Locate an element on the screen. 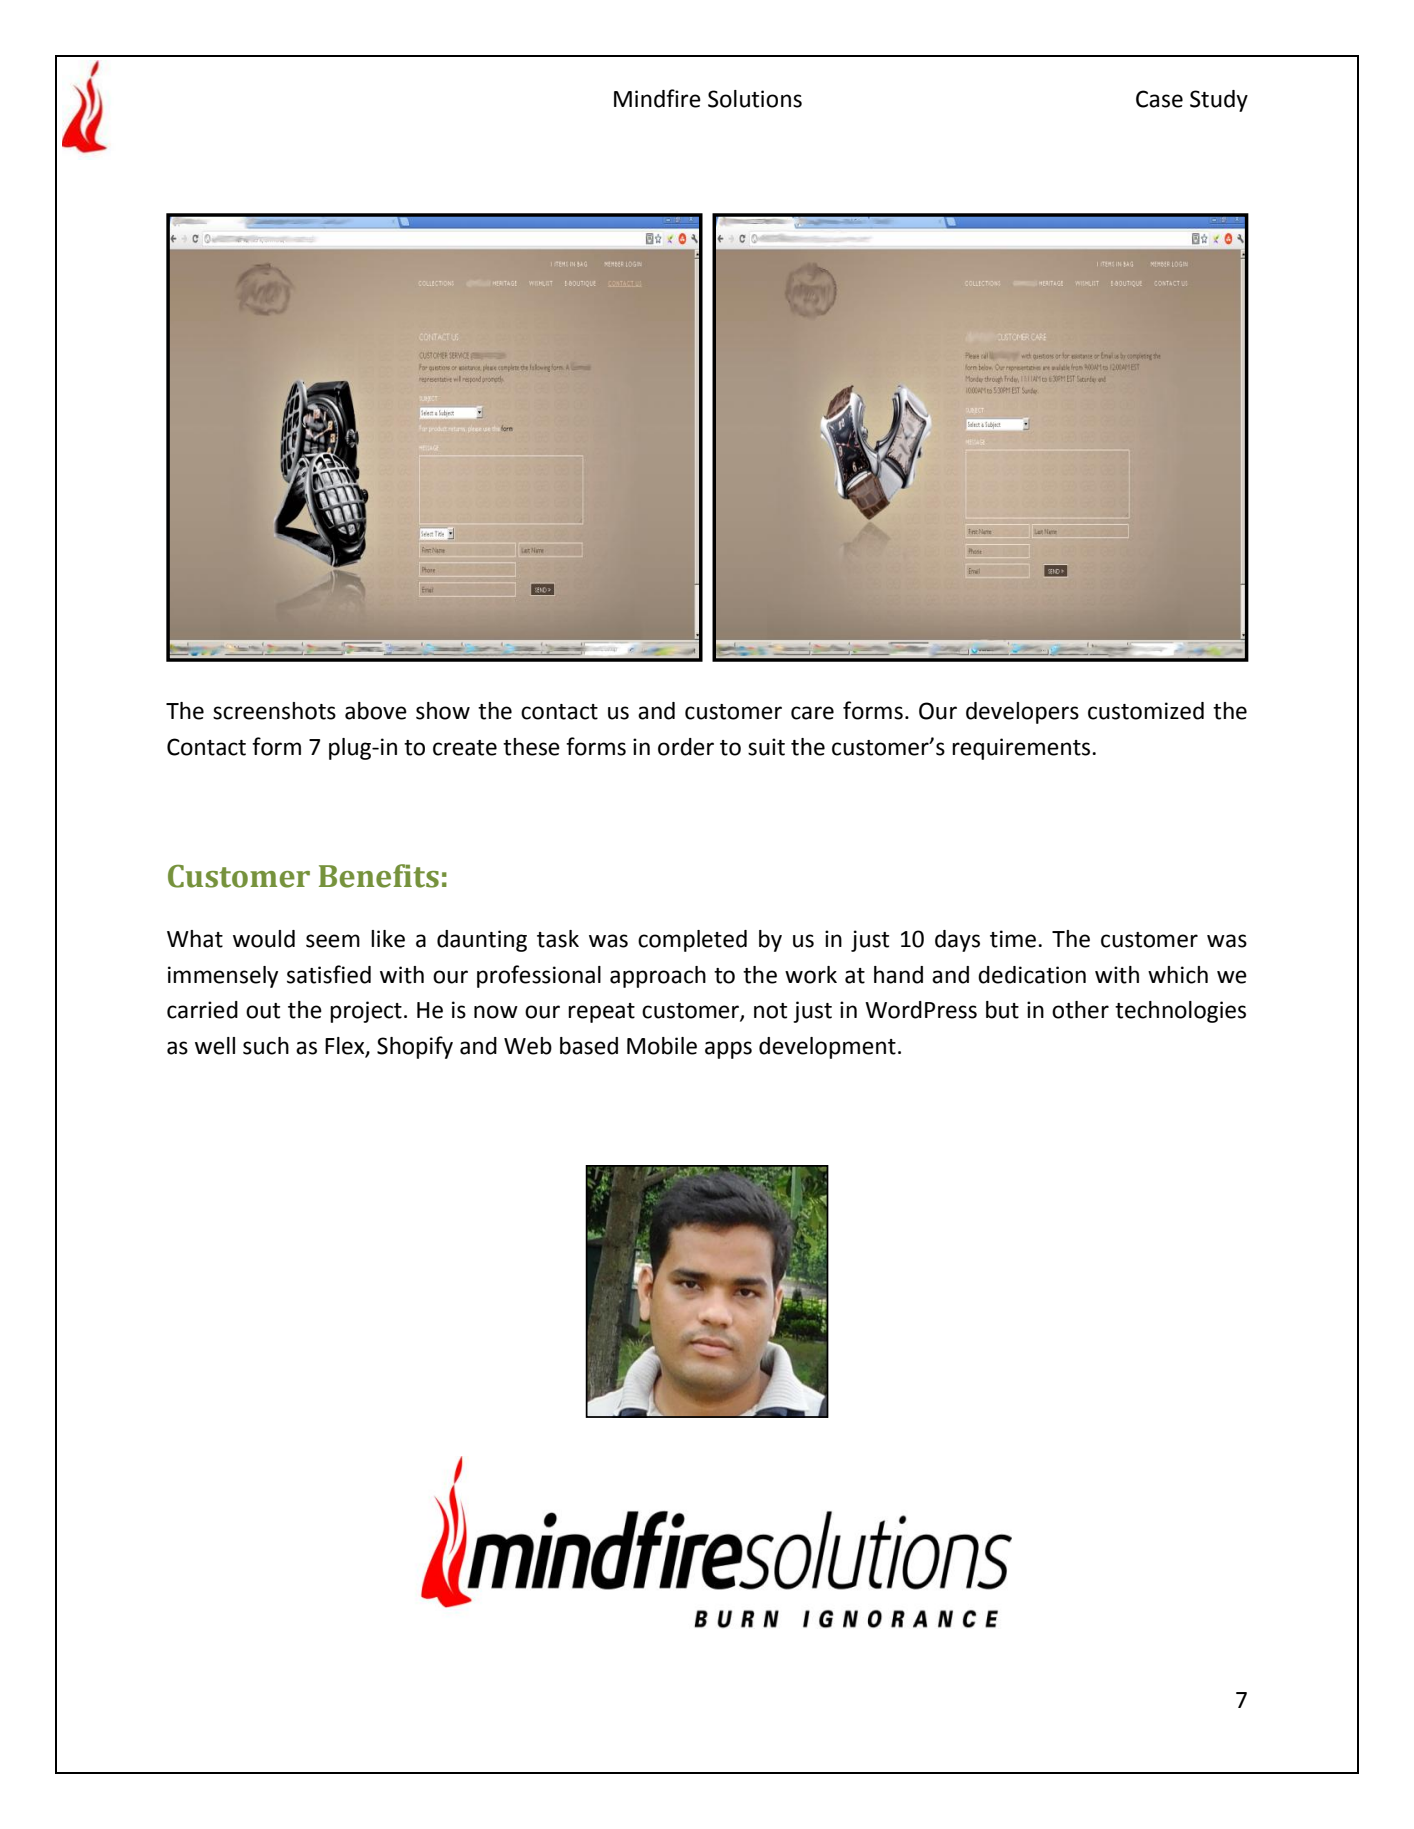 This screenshot has width=1414, height=1829. project is located at coordinates (366, 1012).
